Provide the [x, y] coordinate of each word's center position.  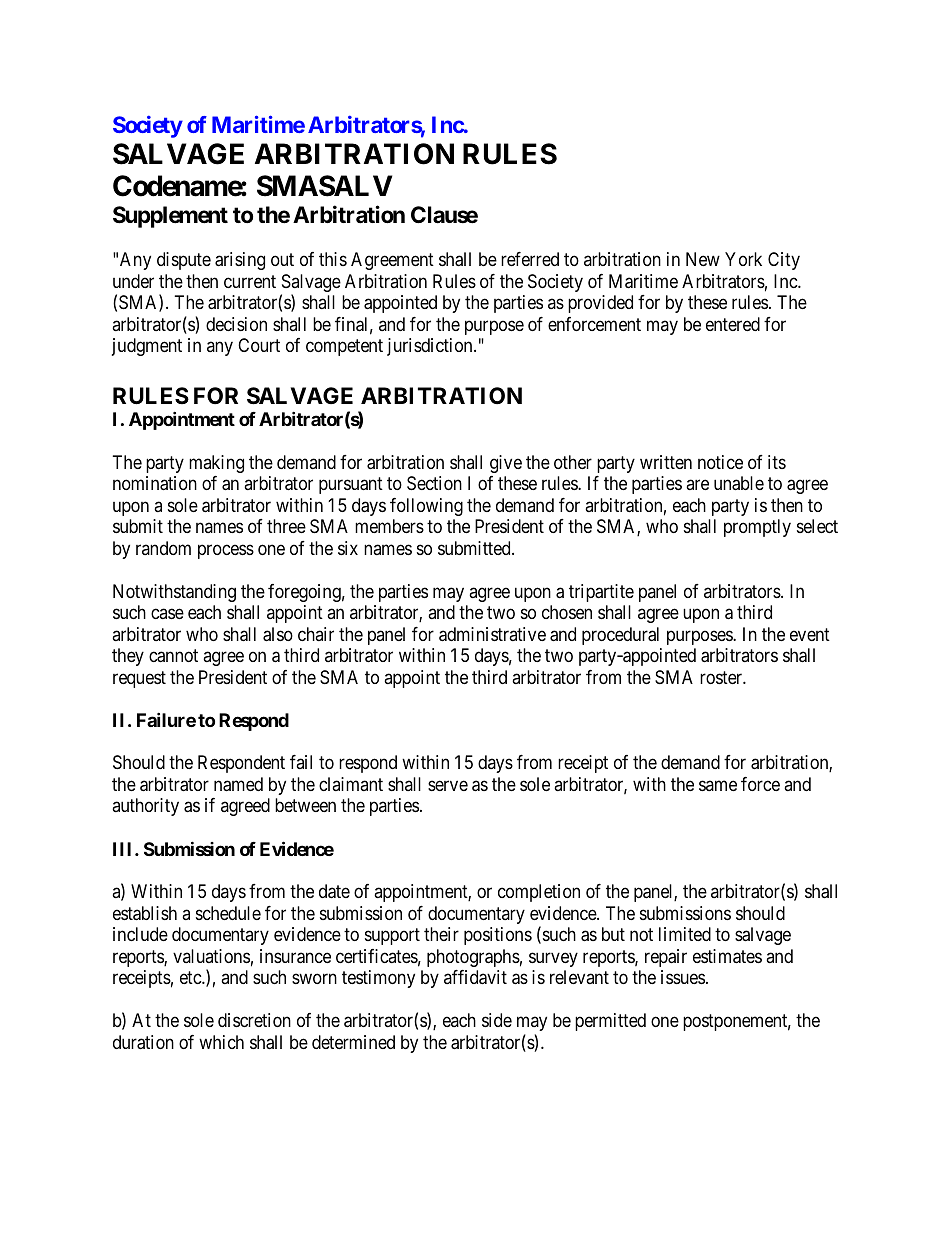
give [506, 464]
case [167, 614]
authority [145, 807]
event [810, 634]
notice [720, 462]
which [221, 1042]
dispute [184, 261]
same [718, 785]
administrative [492, 634]
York [743, 259]
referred [530, 259]
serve [448, 785]
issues [683, 977]
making [216, 464]
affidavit [475, 977]
